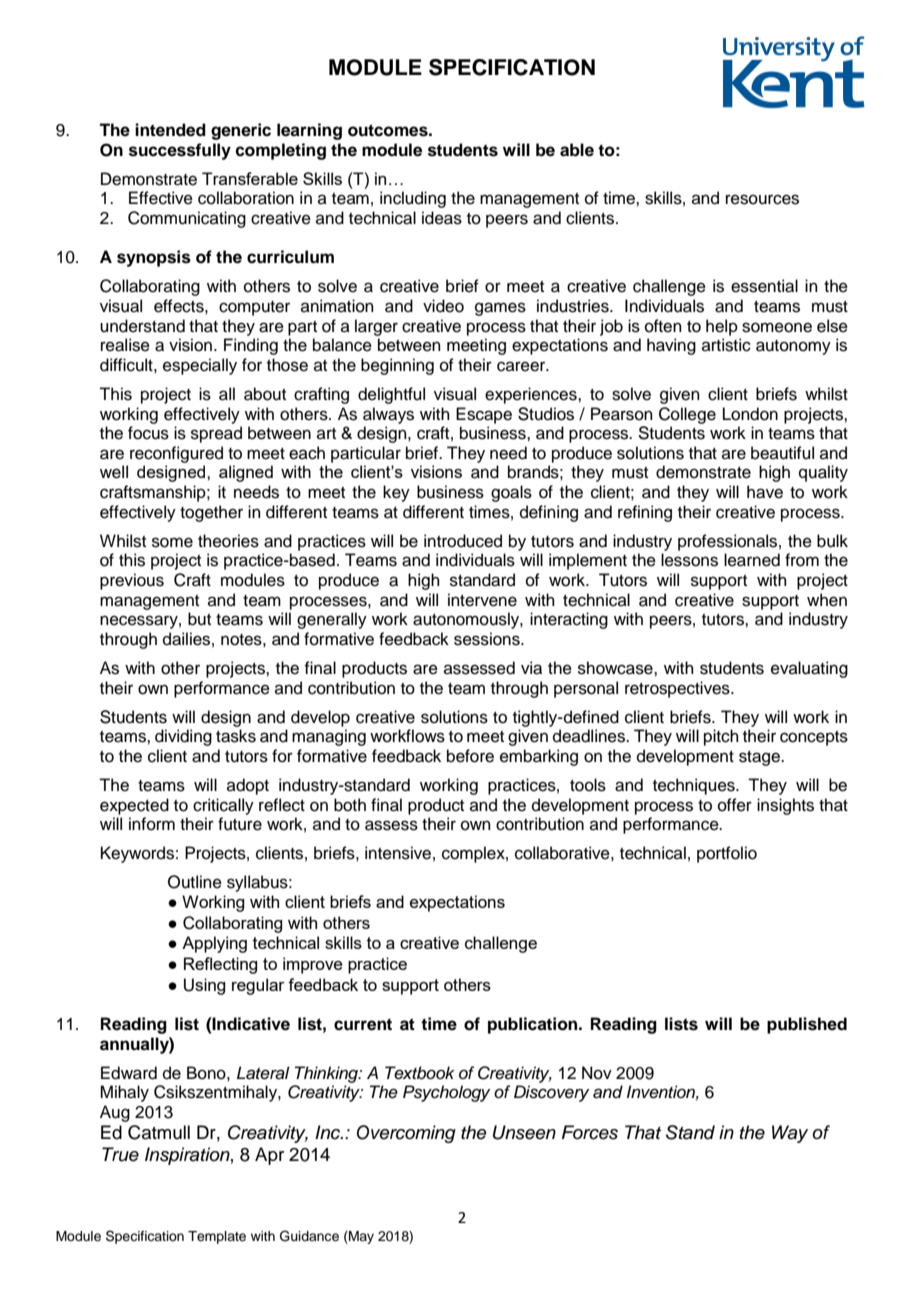  I want to click on artistic, so click(726, 345).
